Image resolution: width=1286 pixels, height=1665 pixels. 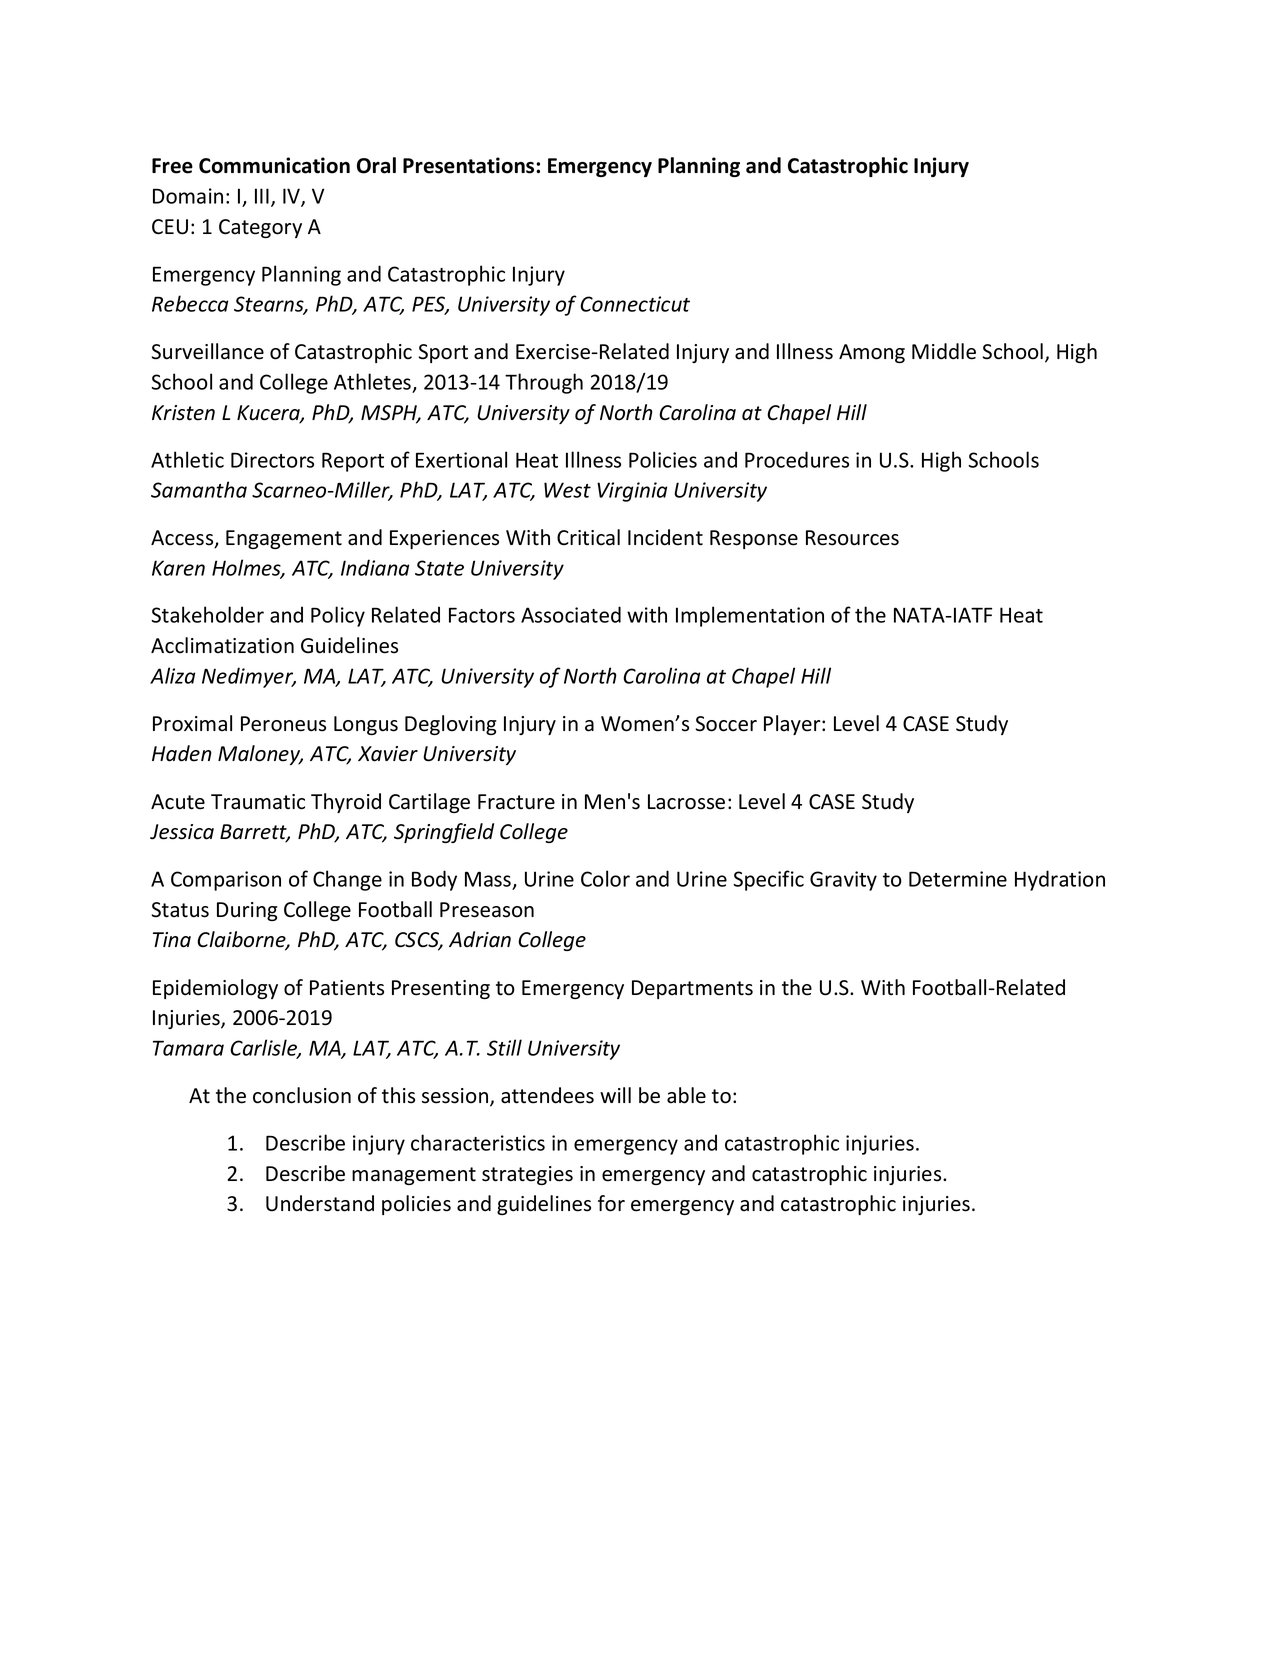 I want to click on III, so click(x=262, y=196).
